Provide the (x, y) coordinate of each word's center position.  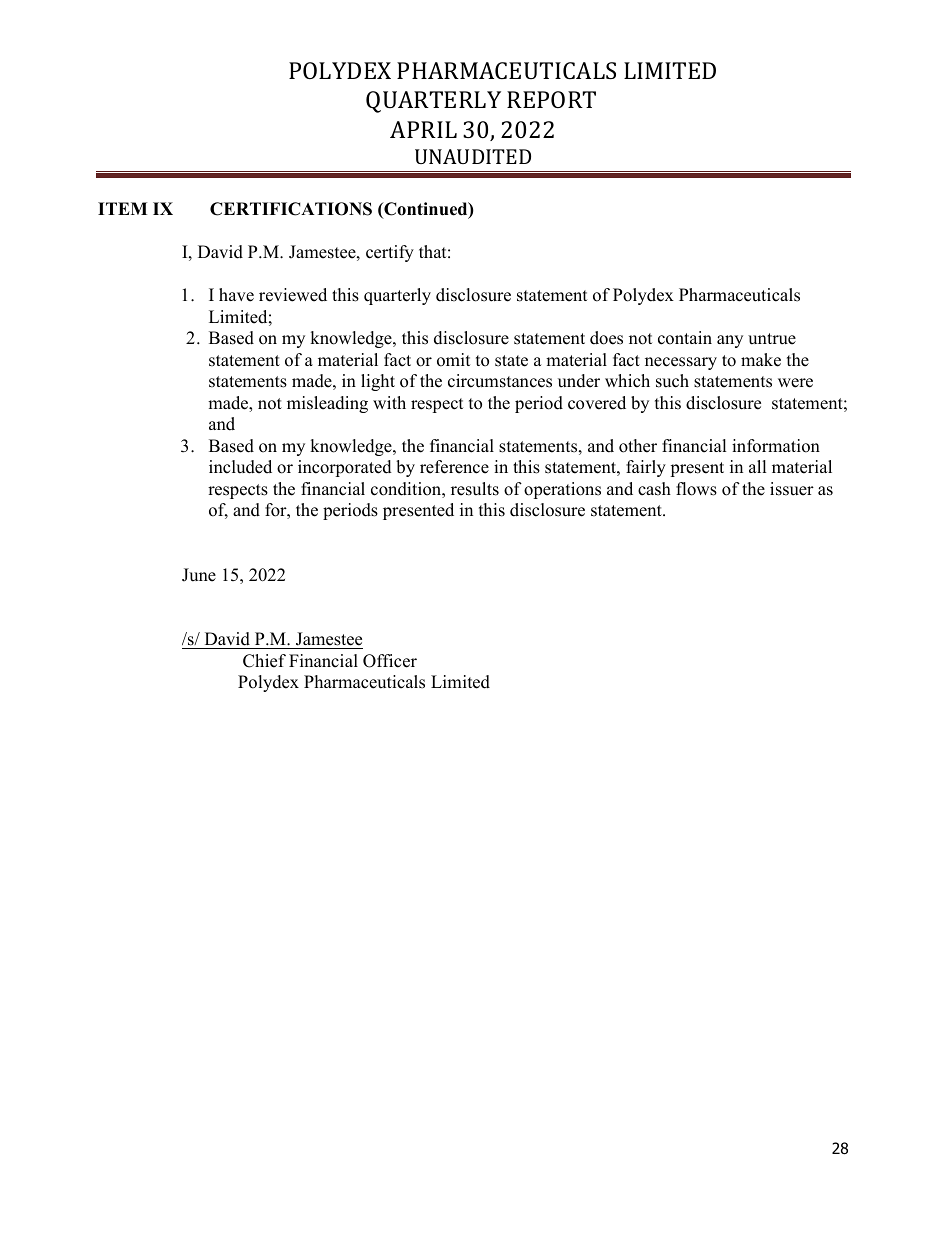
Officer (390, 661)
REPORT (551, 99)
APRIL (423, 129)
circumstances (500, 381)
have (236, 295)
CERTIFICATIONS (291, 209)
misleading (327, 404)
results (475, 489)
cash (654, 489)
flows (696, 489)
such (672, 381)
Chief (264, 661)
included (240, 467)
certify (390, 253)
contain (685, 338)
